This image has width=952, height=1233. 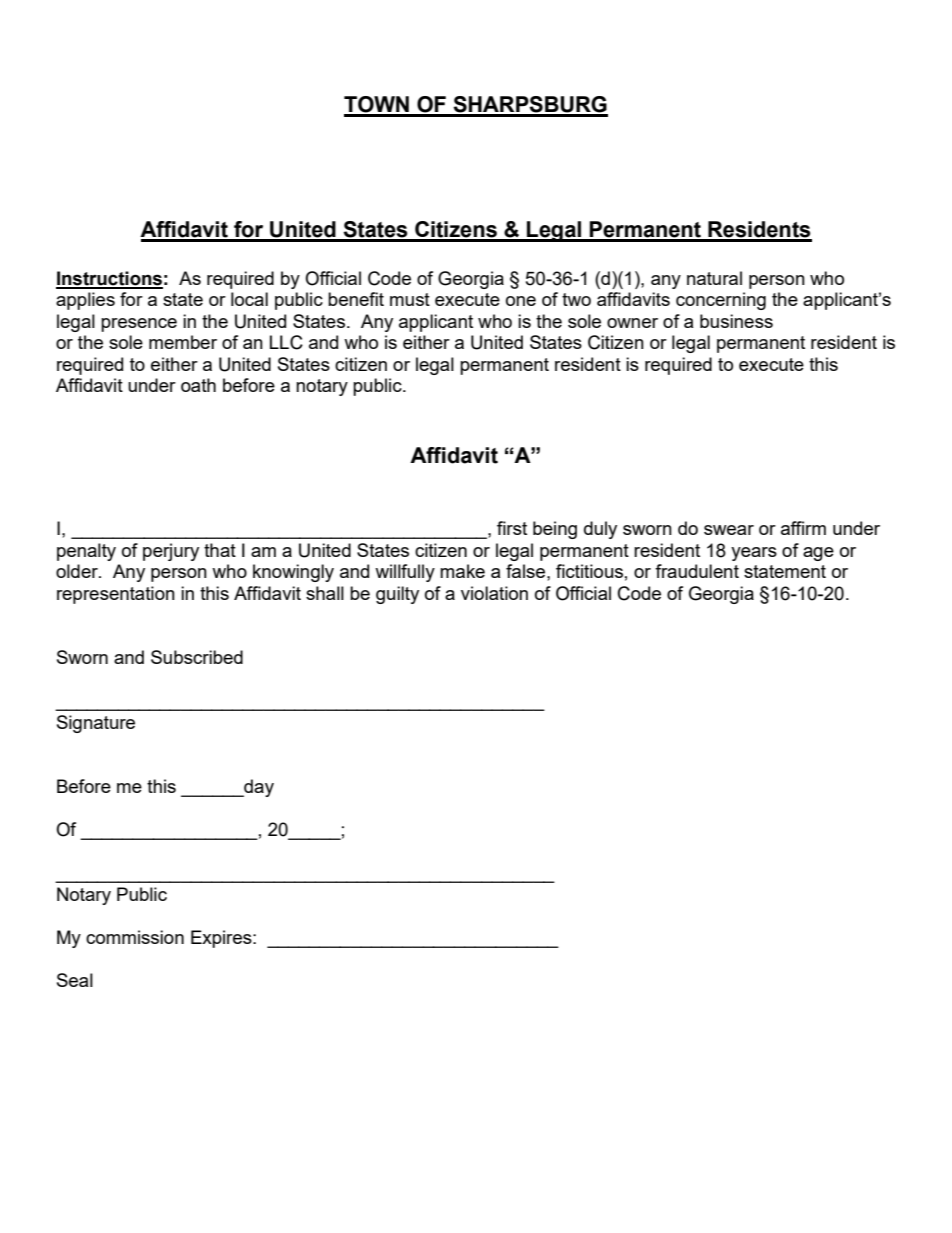 What do you see at coordinates (139, 325) in the image?
I see `presence` at bounding box center [139, 325].
